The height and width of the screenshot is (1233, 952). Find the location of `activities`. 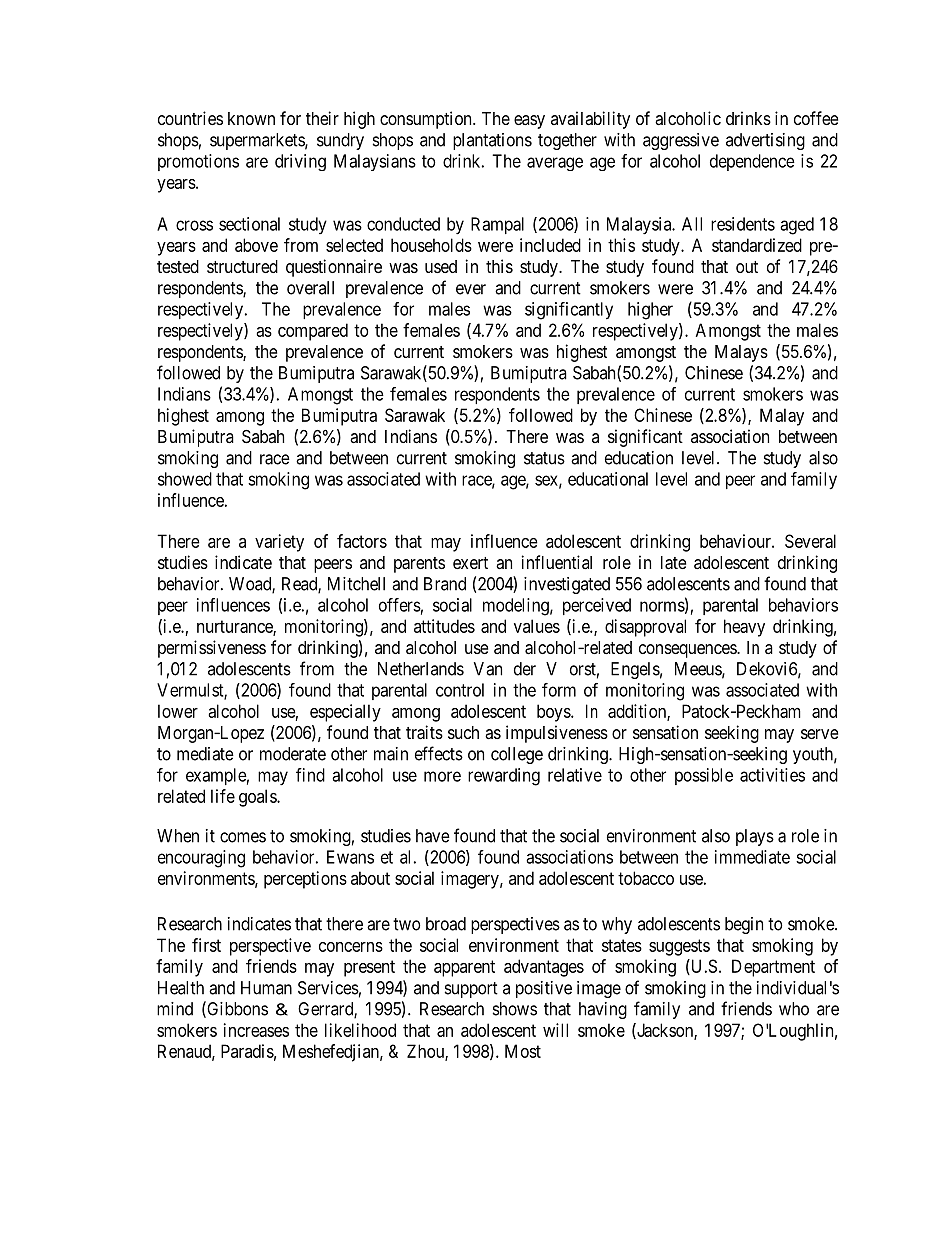

activities is located at coordinates (772, 775).
